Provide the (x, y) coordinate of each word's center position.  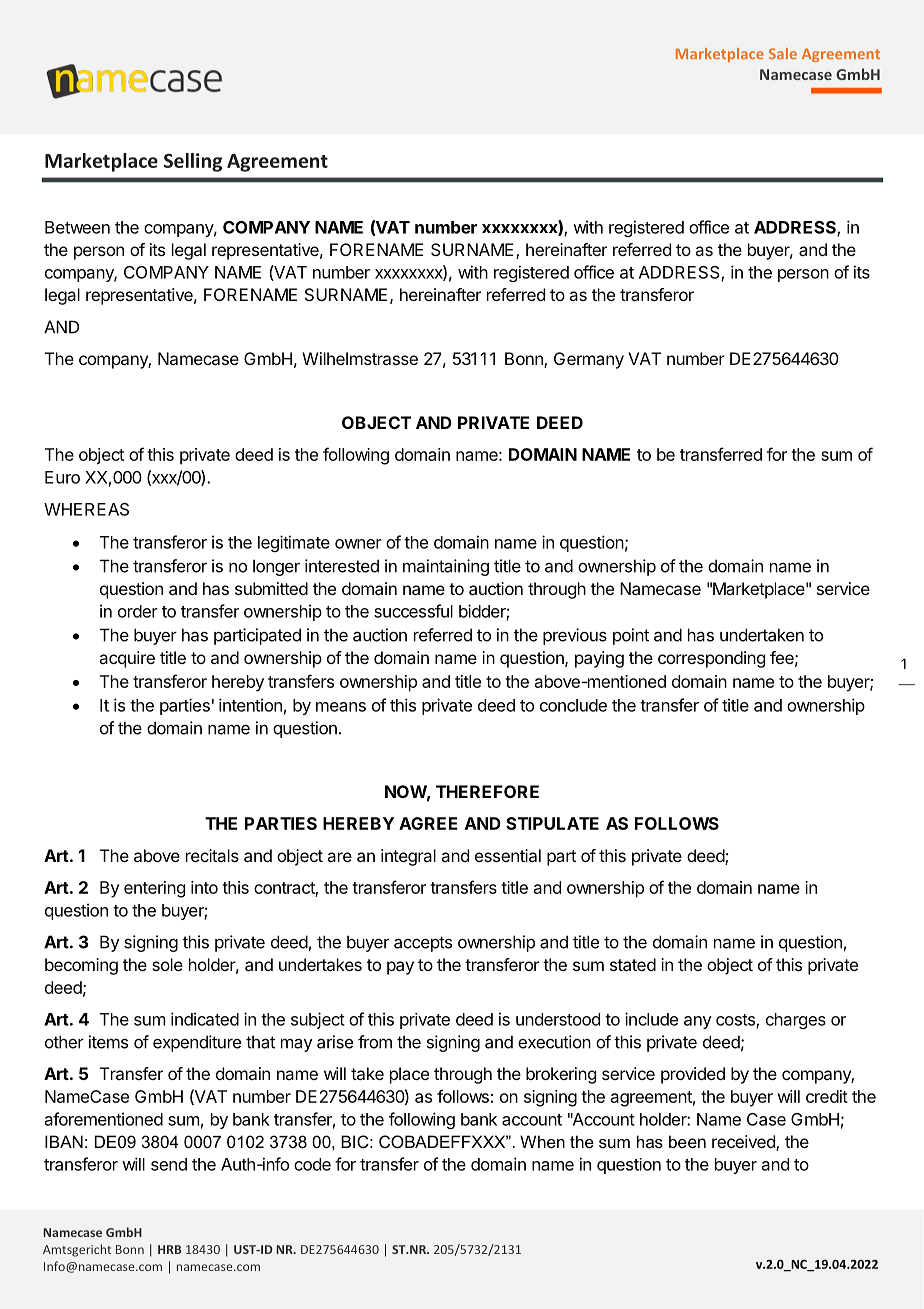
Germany (589, 360)
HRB (170, 1249)
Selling (193, 162)
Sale (783, 53)
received (744, 1143)
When (542, 1141)
